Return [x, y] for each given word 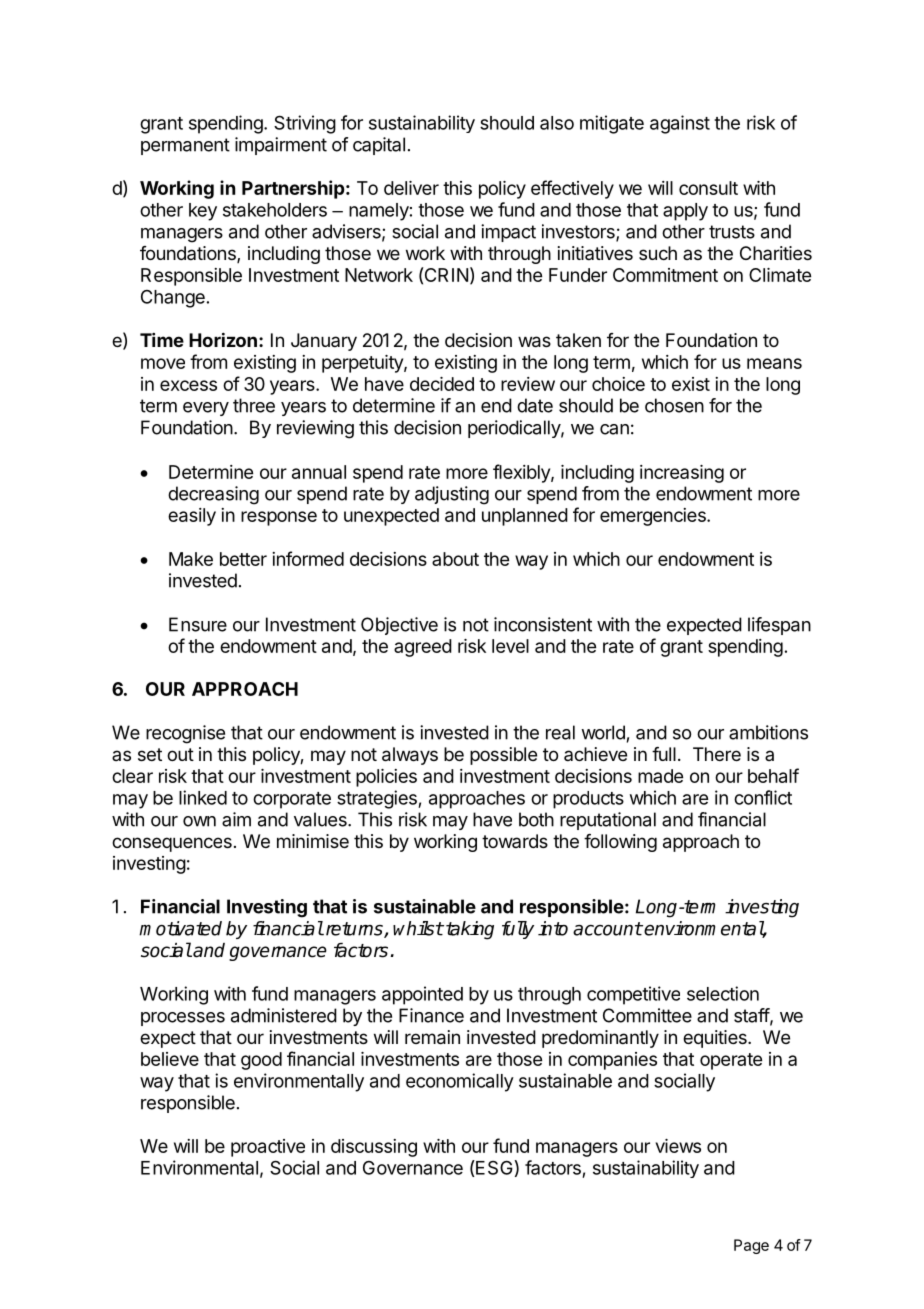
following [620, 843]
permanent [185, 146]
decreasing [213, 495]
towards [515, 841]
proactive [268, 1148]
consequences [172, 844]
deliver [411, 188]
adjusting [452, 495]
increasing [682, 474]
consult [708, 188]
